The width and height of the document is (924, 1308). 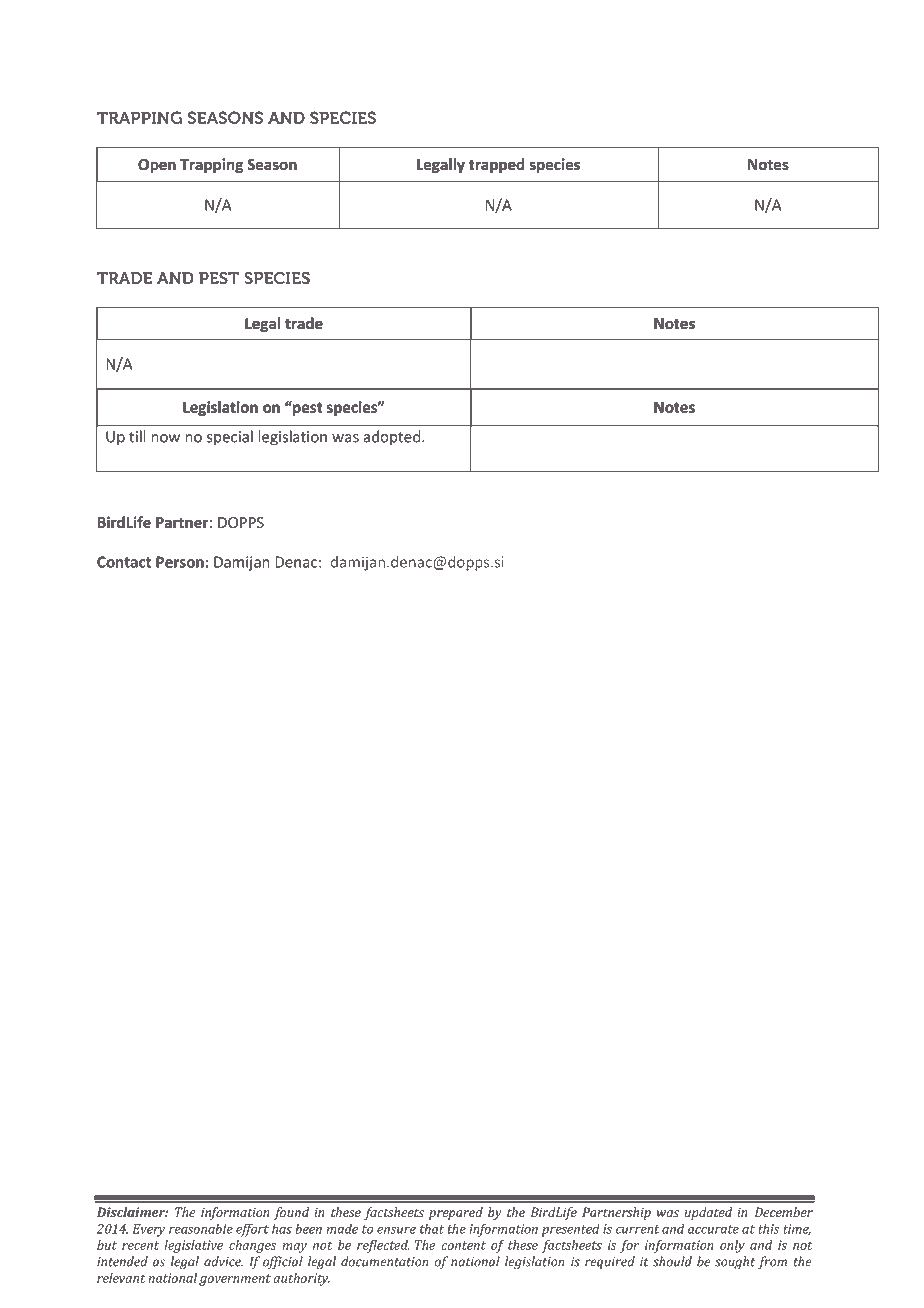 What do you see at coordinates (496, 165) in the document?
I see `trapped` at bounding box center [496, 165].
